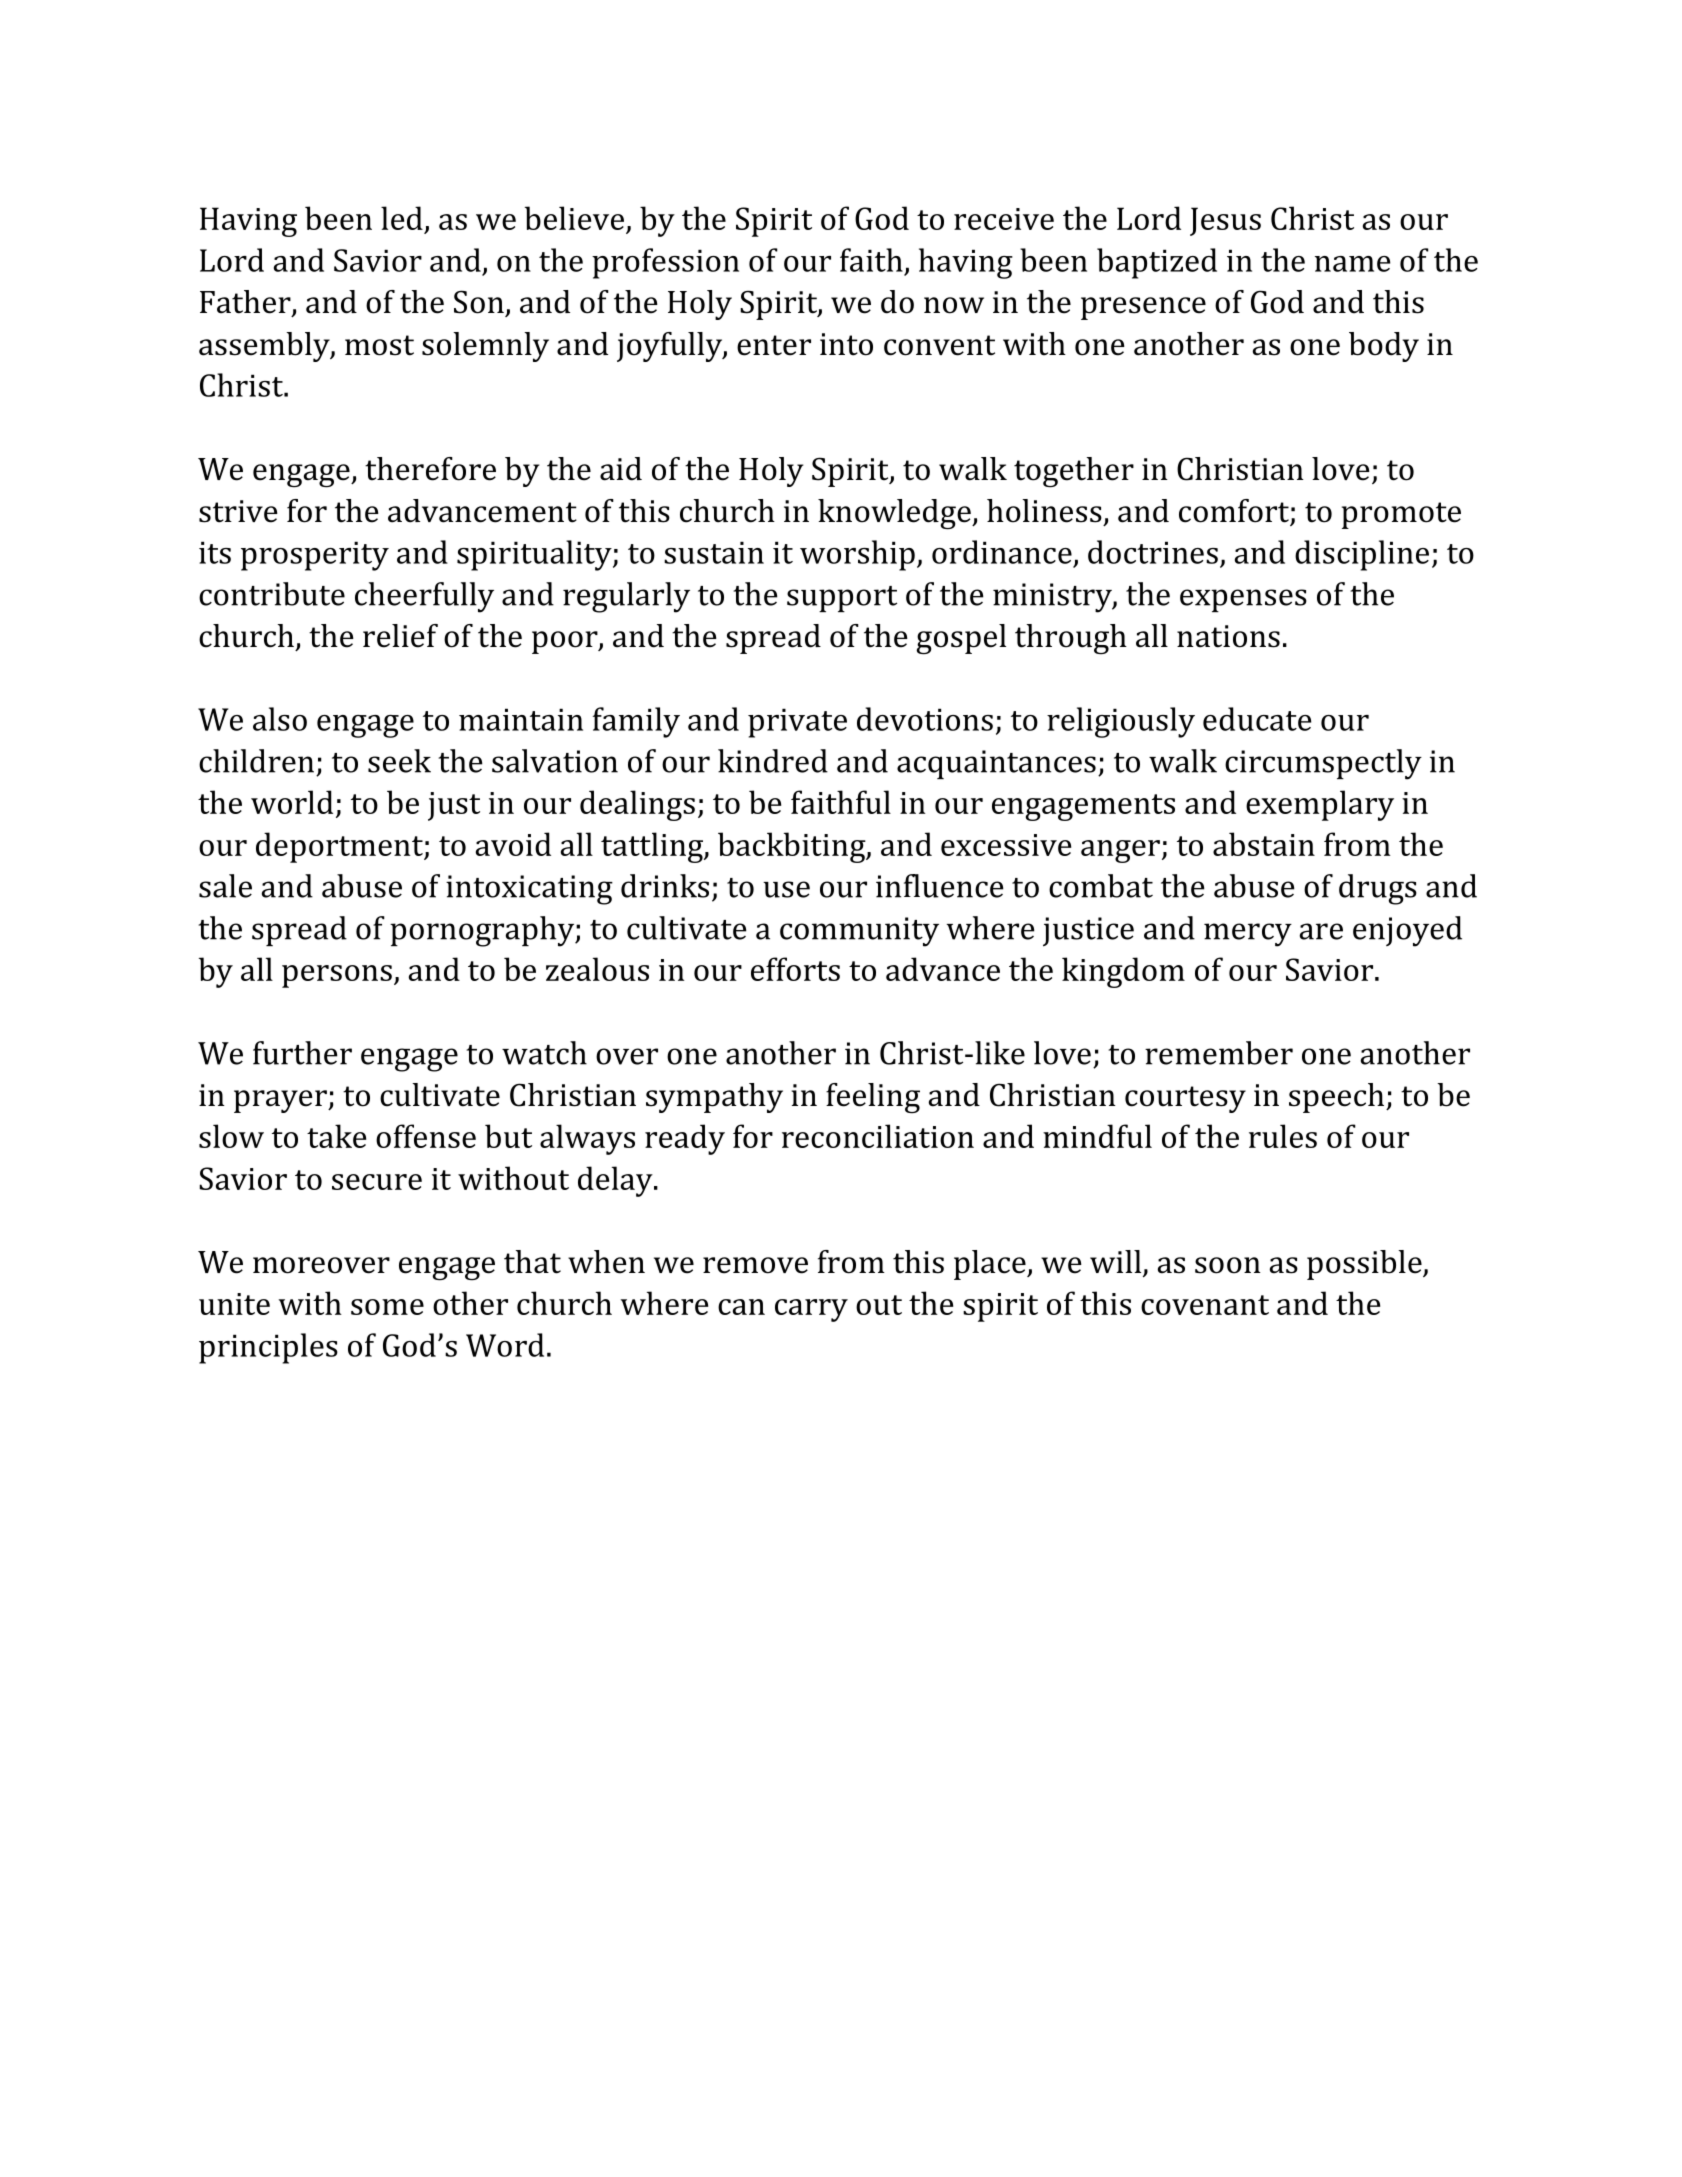 Image resolution: width=1682 pixels, height=2177 pixels. Describe the element at coordinates (665, 263) in the page. I see `profession` at that location.
